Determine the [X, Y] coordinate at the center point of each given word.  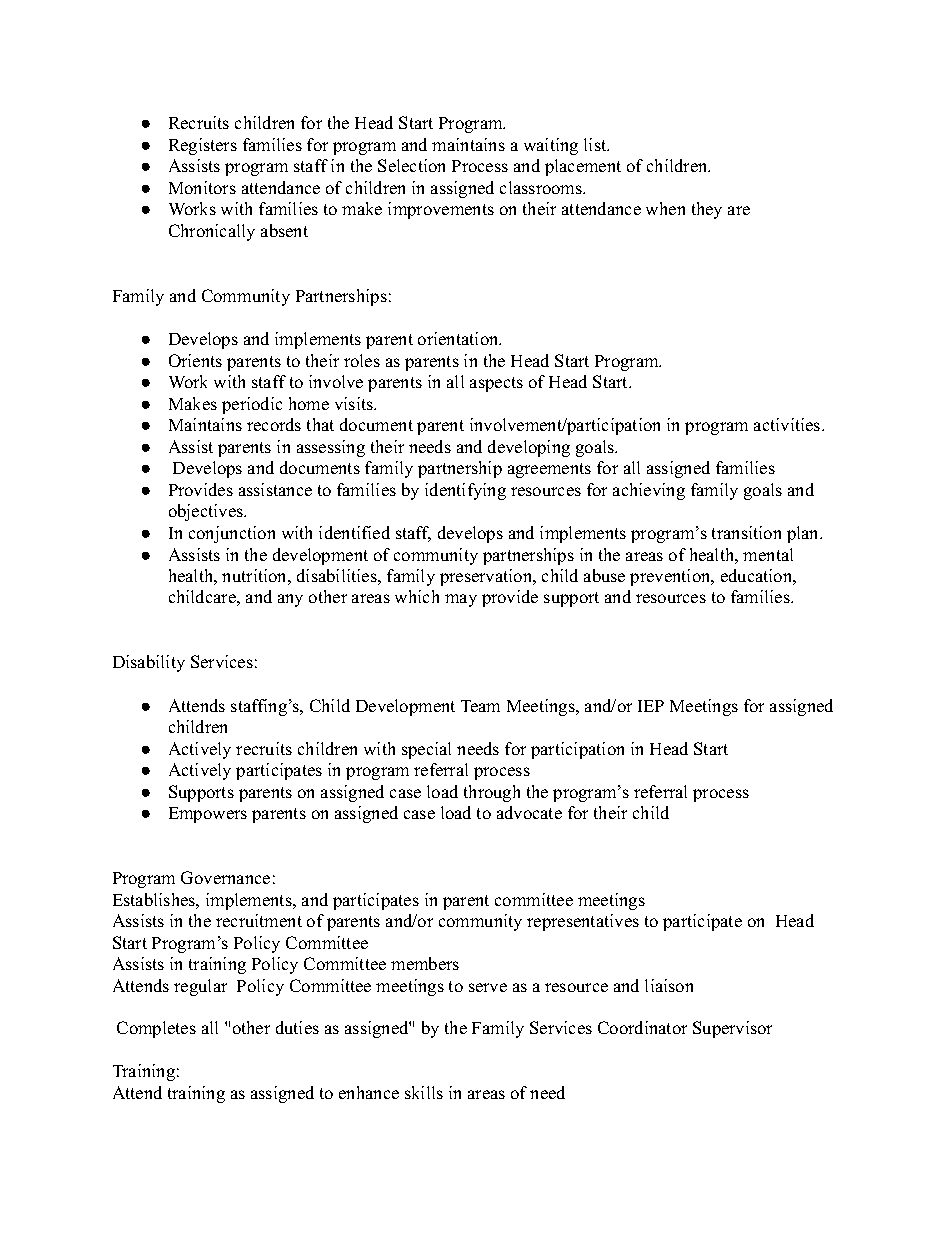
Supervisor [732, 1029]
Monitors [202, 187]
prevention [671, 577]
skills [424, 1092]
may [461, 600]
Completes [156, 1029]
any [290, 600]
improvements [441, 210]
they [707, 210]
